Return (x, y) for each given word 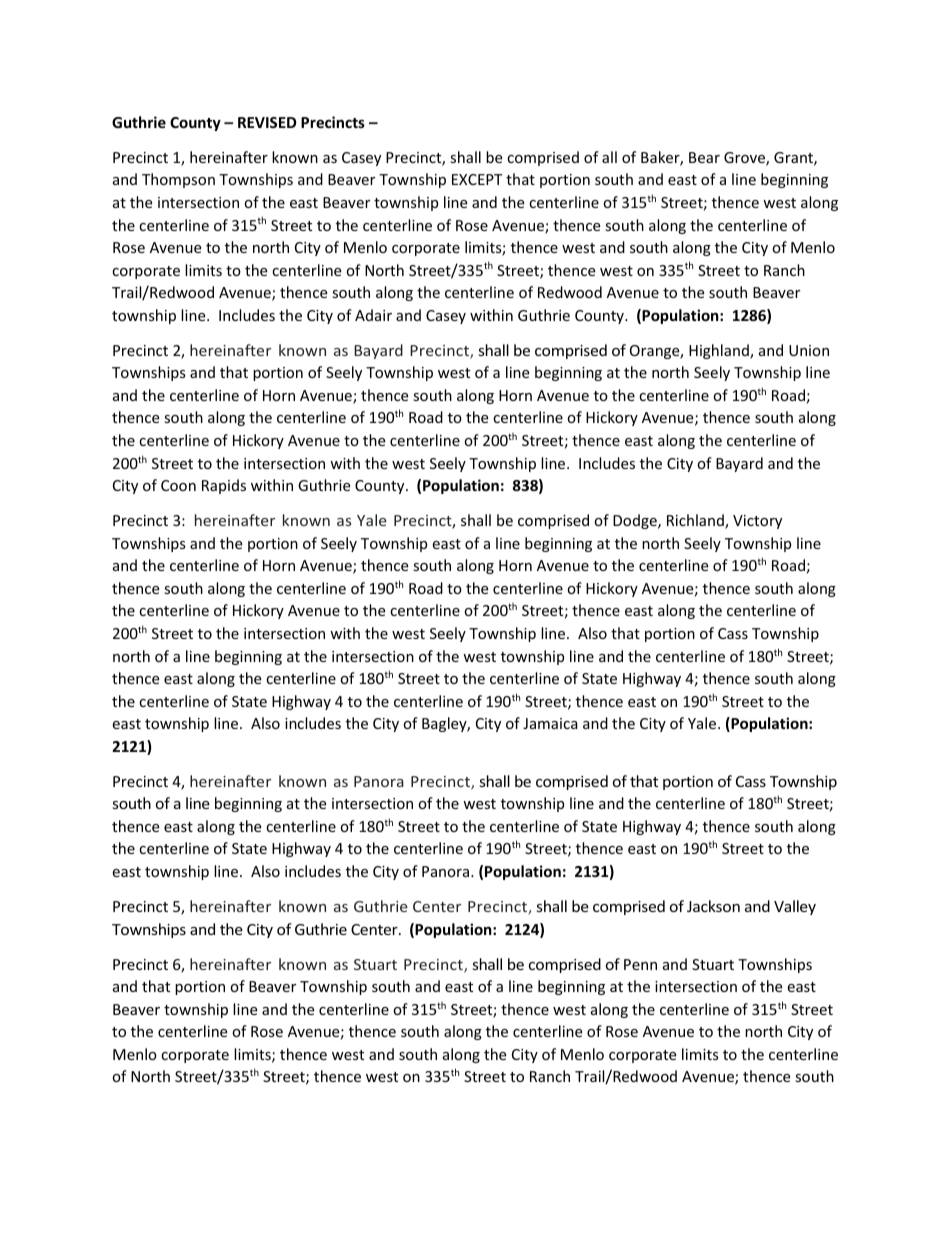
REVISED (267, 122)
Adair (373, 315)
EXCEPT (477, 179)
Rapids (224, 486)
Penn (640, 964)
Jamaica (550, 723)
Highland (720, 351)
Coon (178, 485)
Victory (757, 522)
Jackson (713, 906)
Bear (704, 157)
